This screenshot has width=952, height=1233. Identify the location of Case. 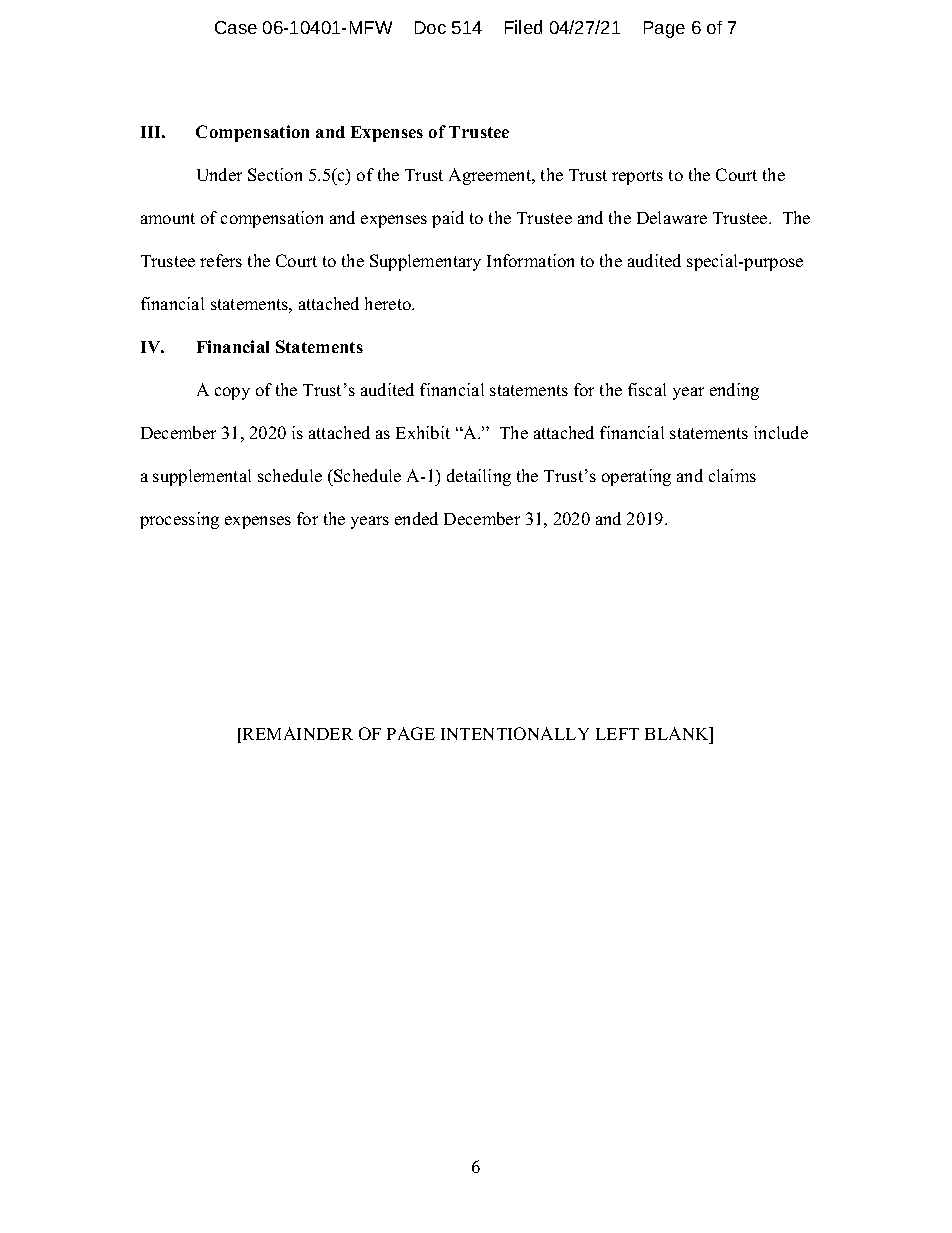
(236, 27).
